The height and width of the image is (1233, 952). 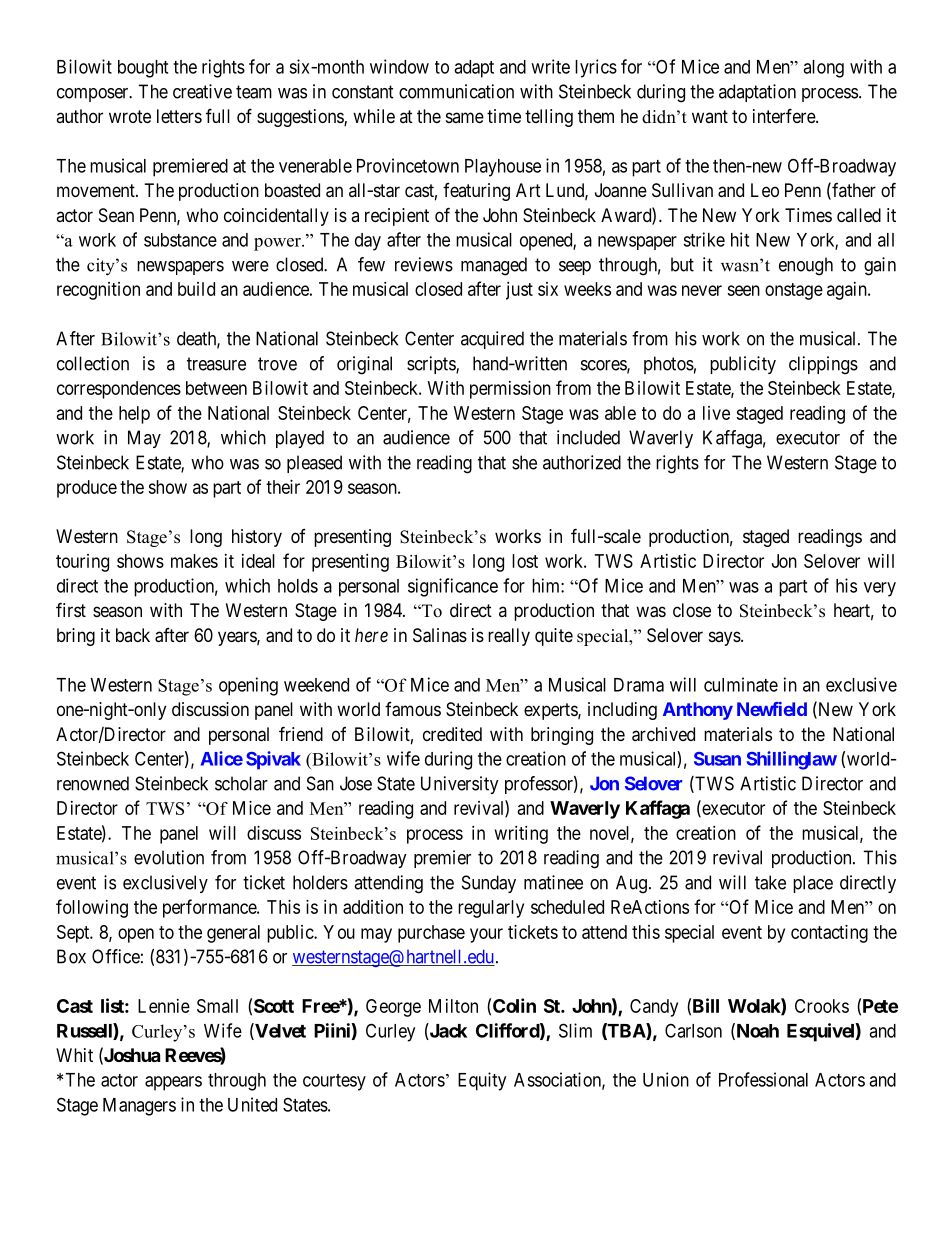 I want to click on very, so click(x=880, y=589).
